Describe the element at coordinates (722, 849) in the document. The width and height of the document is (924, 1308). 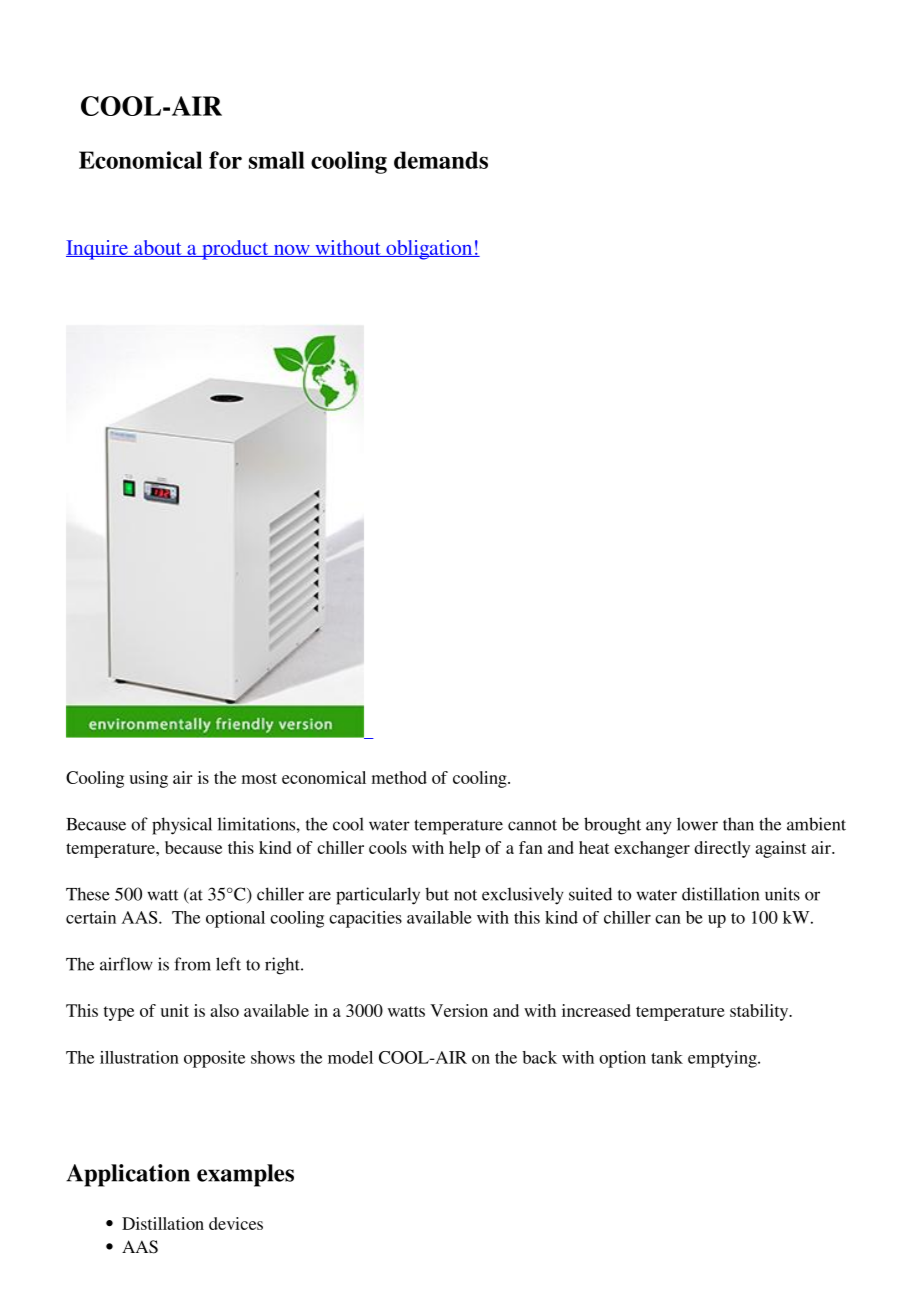
I see `directly` at that location.
